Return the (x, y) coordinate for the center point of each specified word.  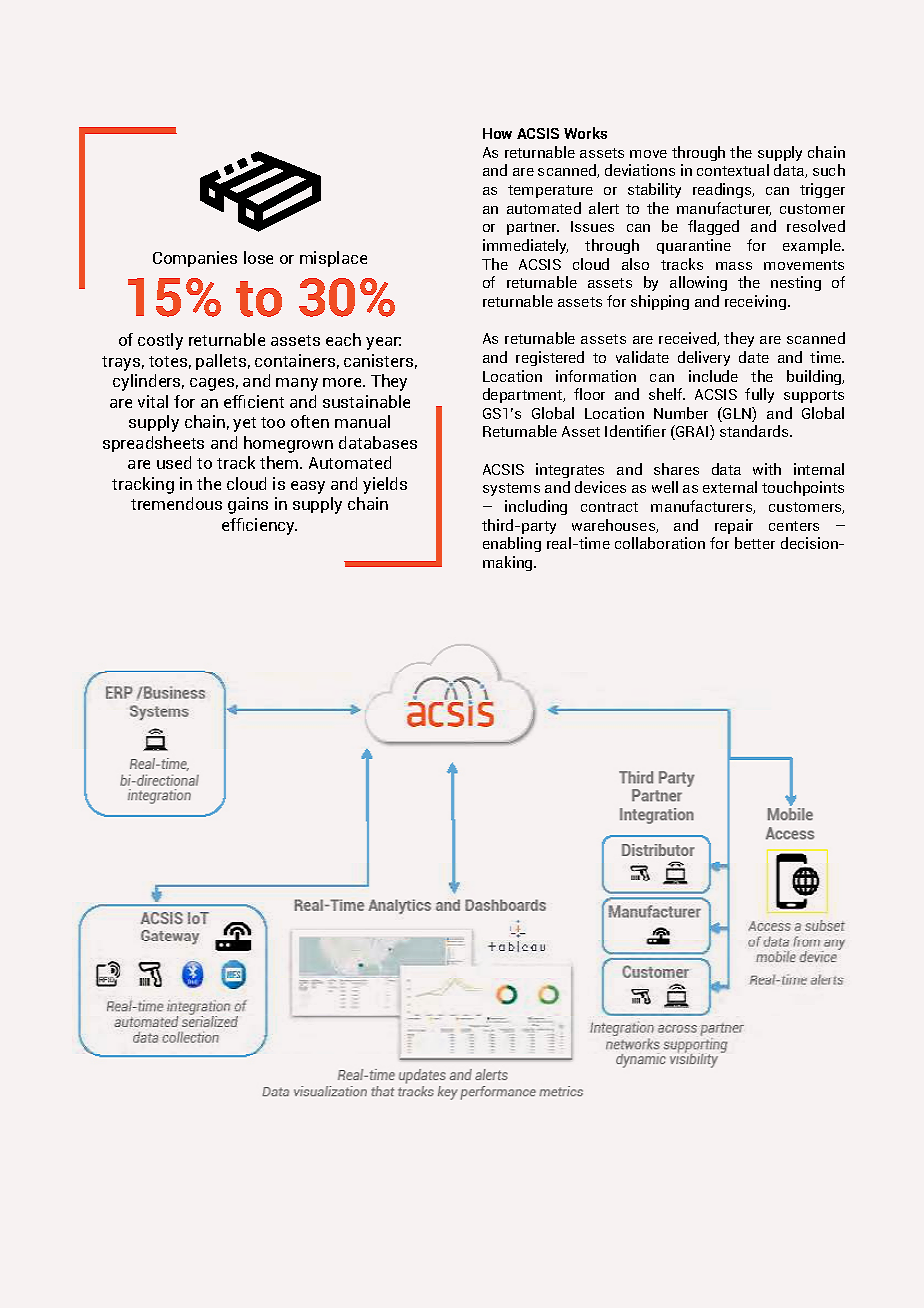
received (688, 339)
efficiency (259, 526)
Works (585, 133)
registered (550, 358)
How (497, 133)
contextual (733, 170)
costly (160, 341)
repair (734, 526)
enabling (512, 544)
